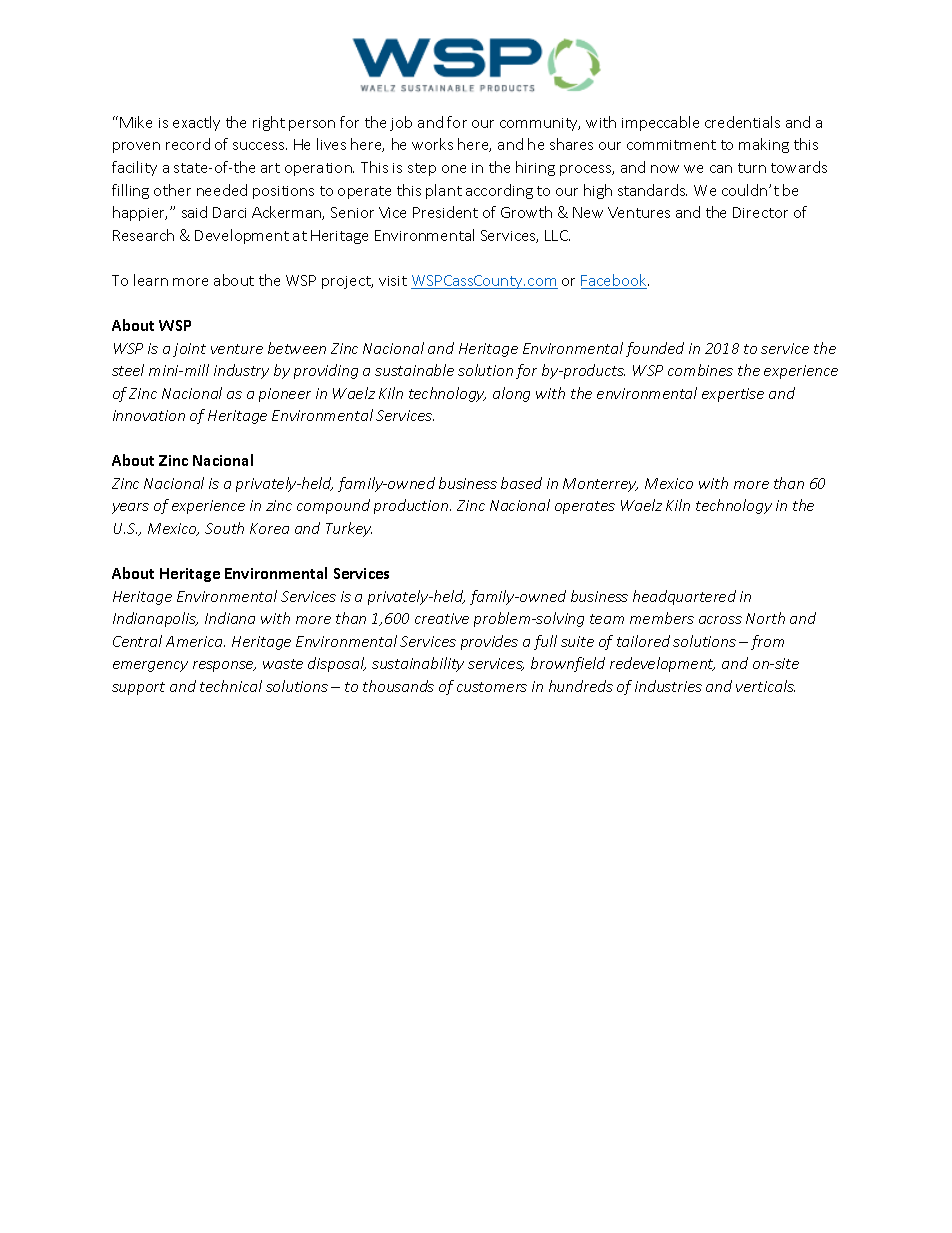 Image resolution: width=952 pixels, height=1233 pixels. I want to click on expertise, so click(733, 395).
